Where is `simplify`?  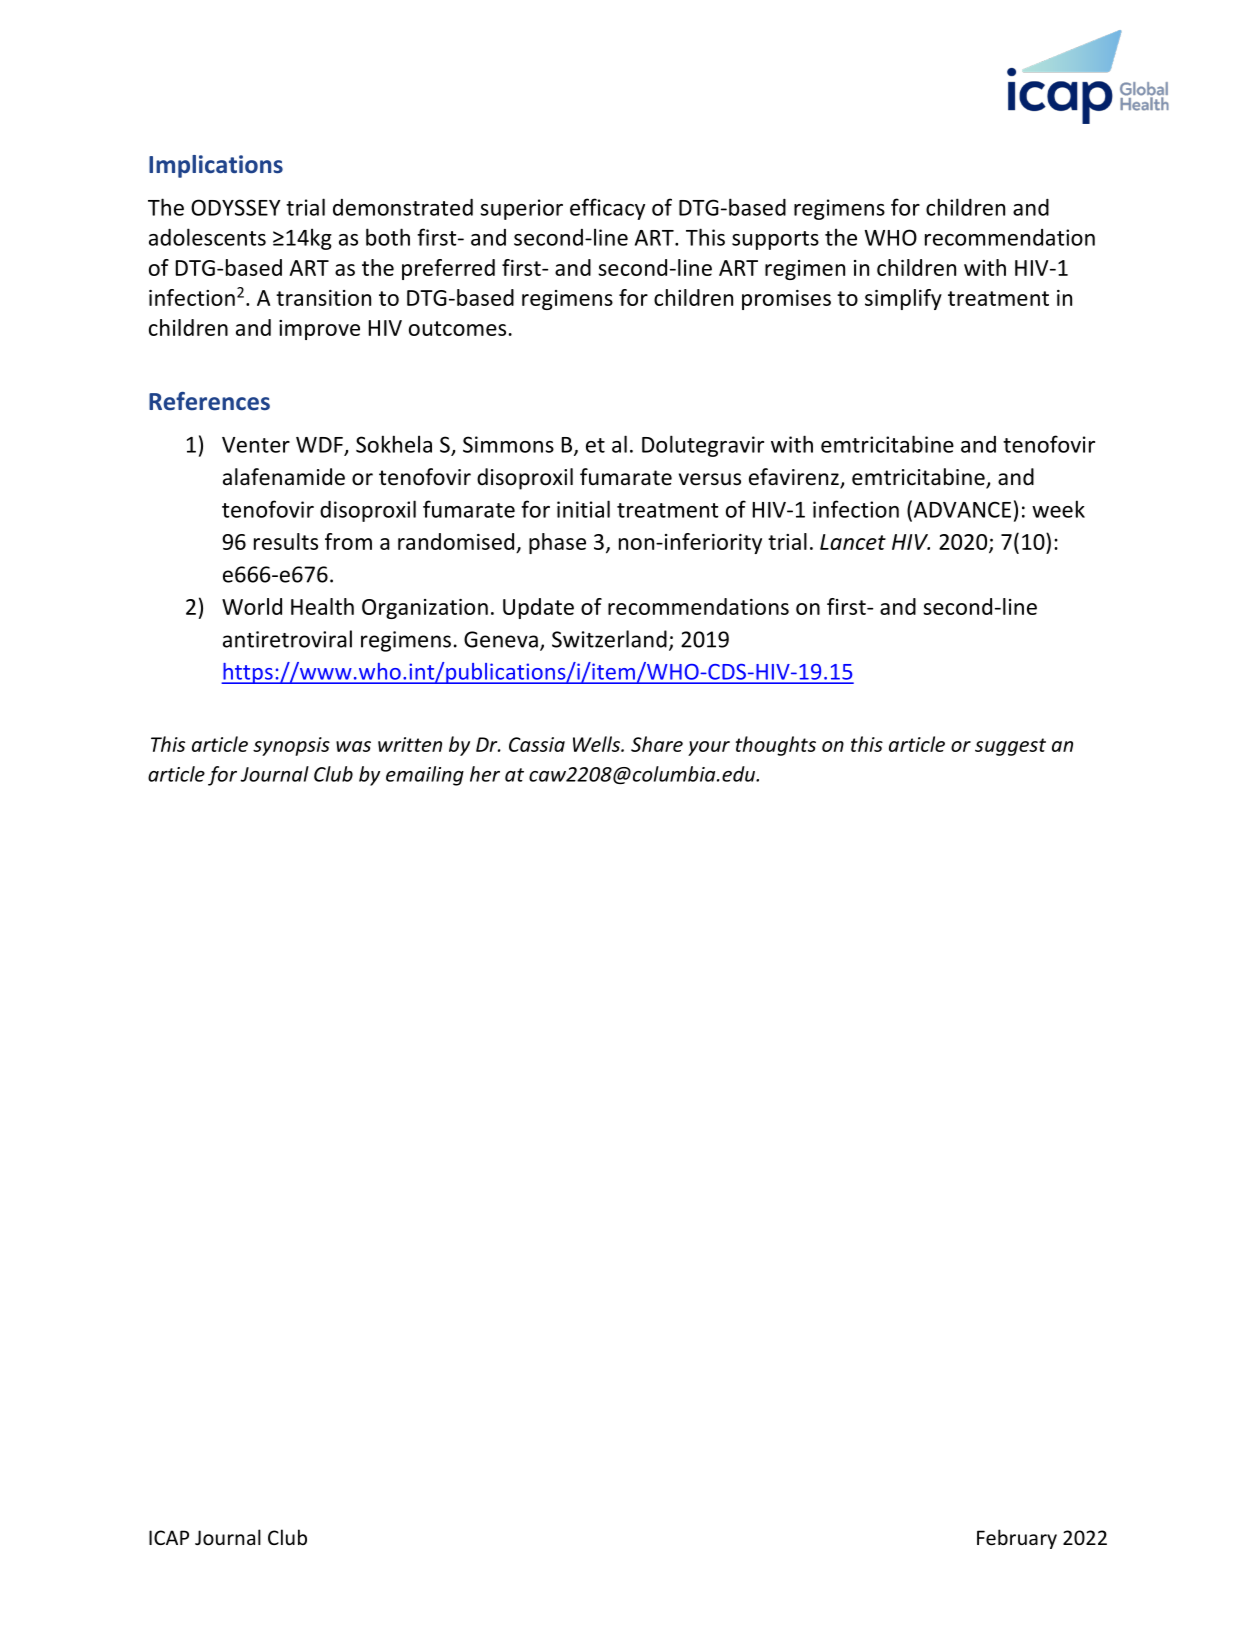 simplify is located at coordinates (903, 299).
